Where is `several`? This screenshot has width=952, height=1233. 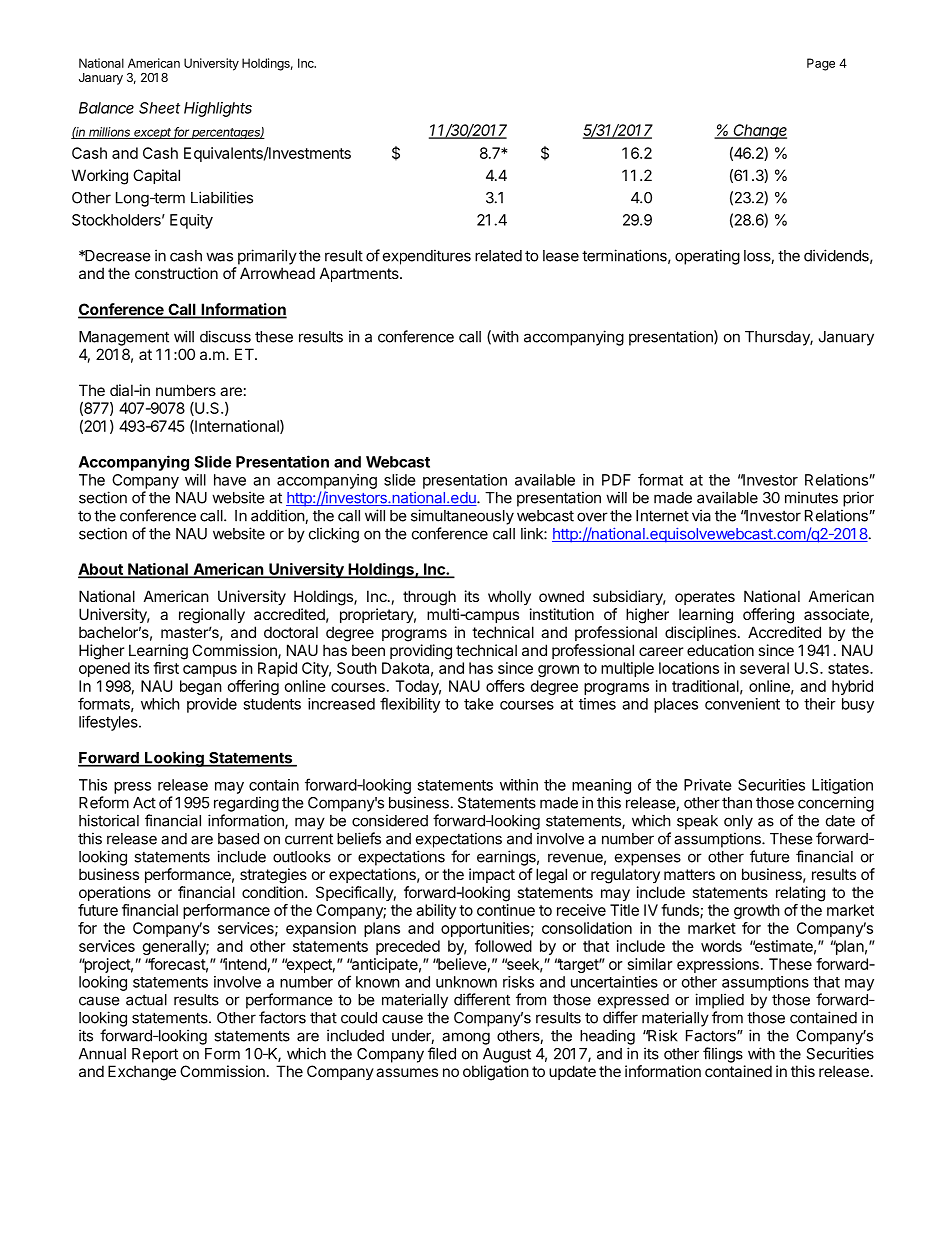 several is located at coordinates (764, 668).
